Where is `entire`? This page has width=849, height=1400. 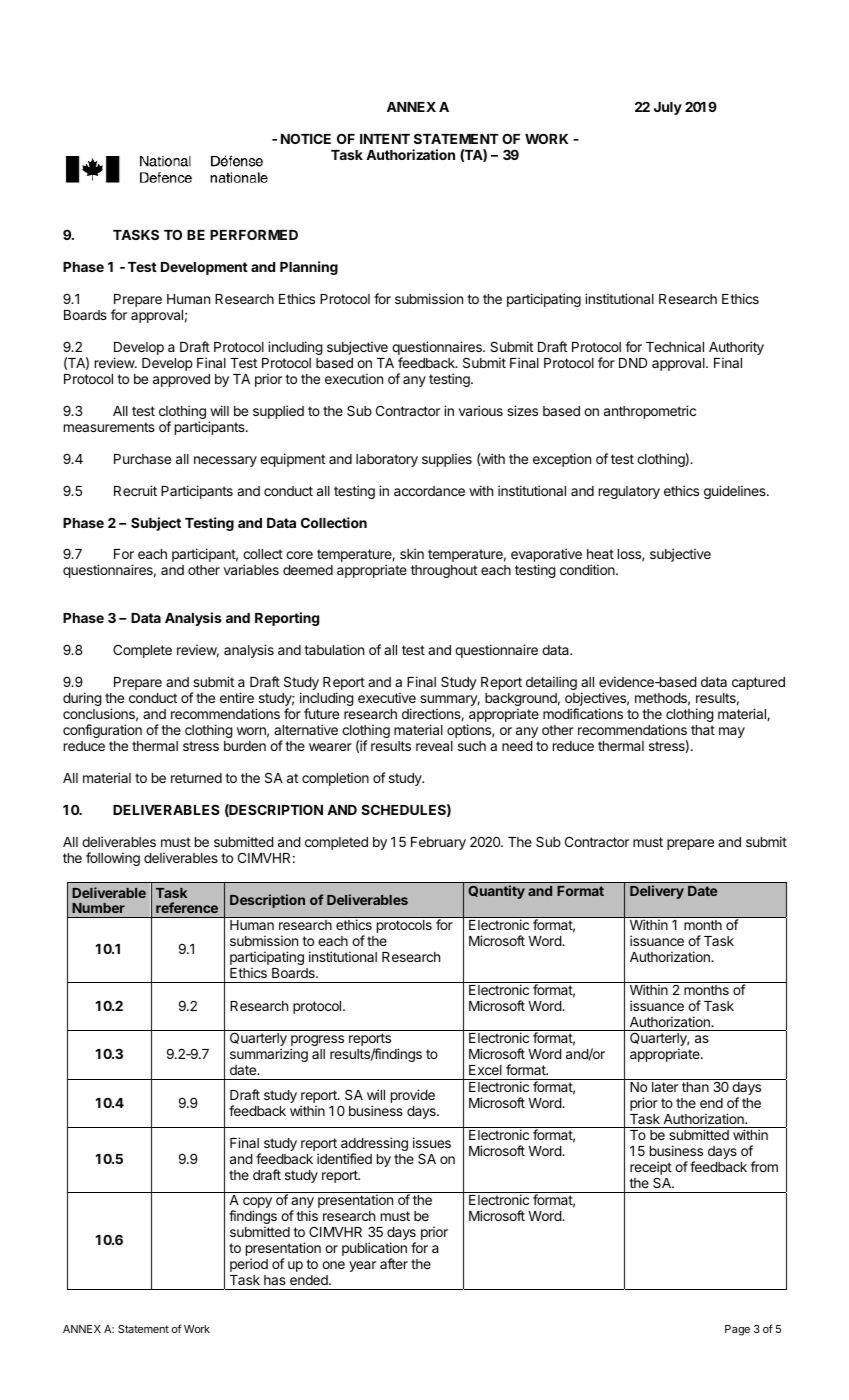
entire is located at coordinates (237, 697).
